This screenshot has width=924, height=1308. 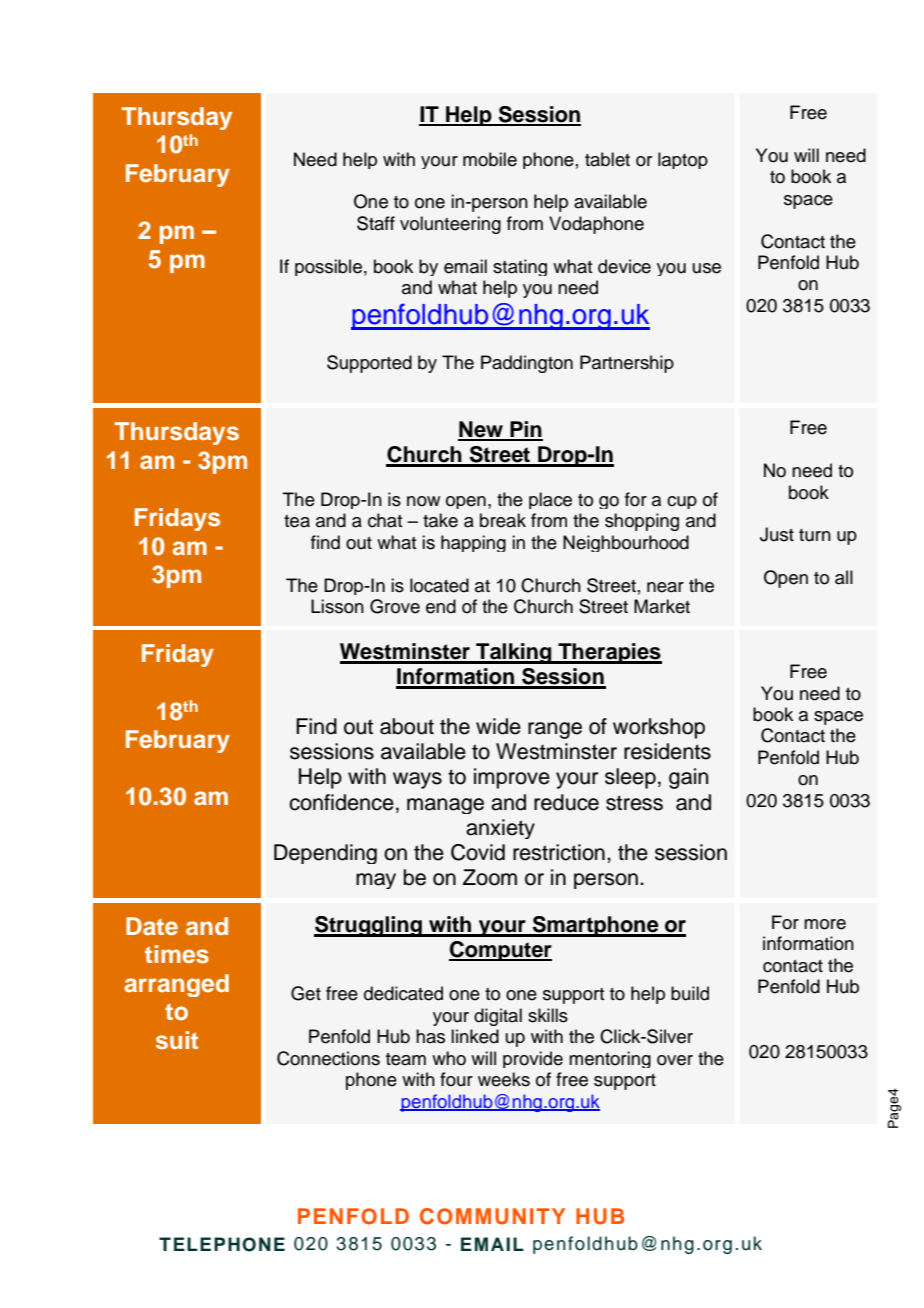 I want to click on chat, so click(x=385, y=520).
